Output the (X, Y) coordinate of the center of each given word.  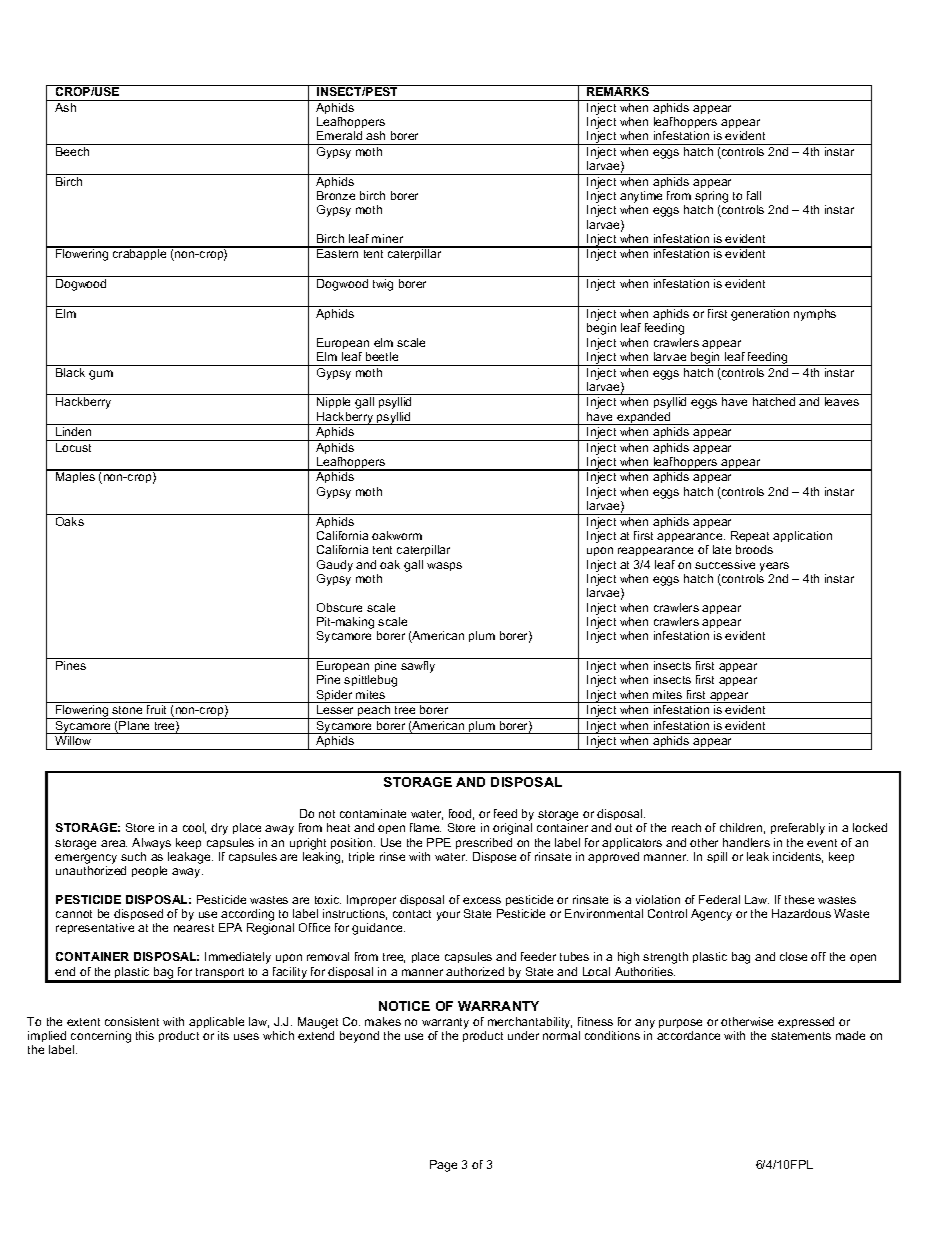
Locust (73, 447)
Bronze (336, 195)
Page (443, 1166)
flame (425, 827)
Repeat (750, 536)
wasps (444, 566)
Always (151, 844)
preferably (798, 829)
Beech (72, 151)
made (850, 1035)
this (145, 1035)
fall (754, 195)
